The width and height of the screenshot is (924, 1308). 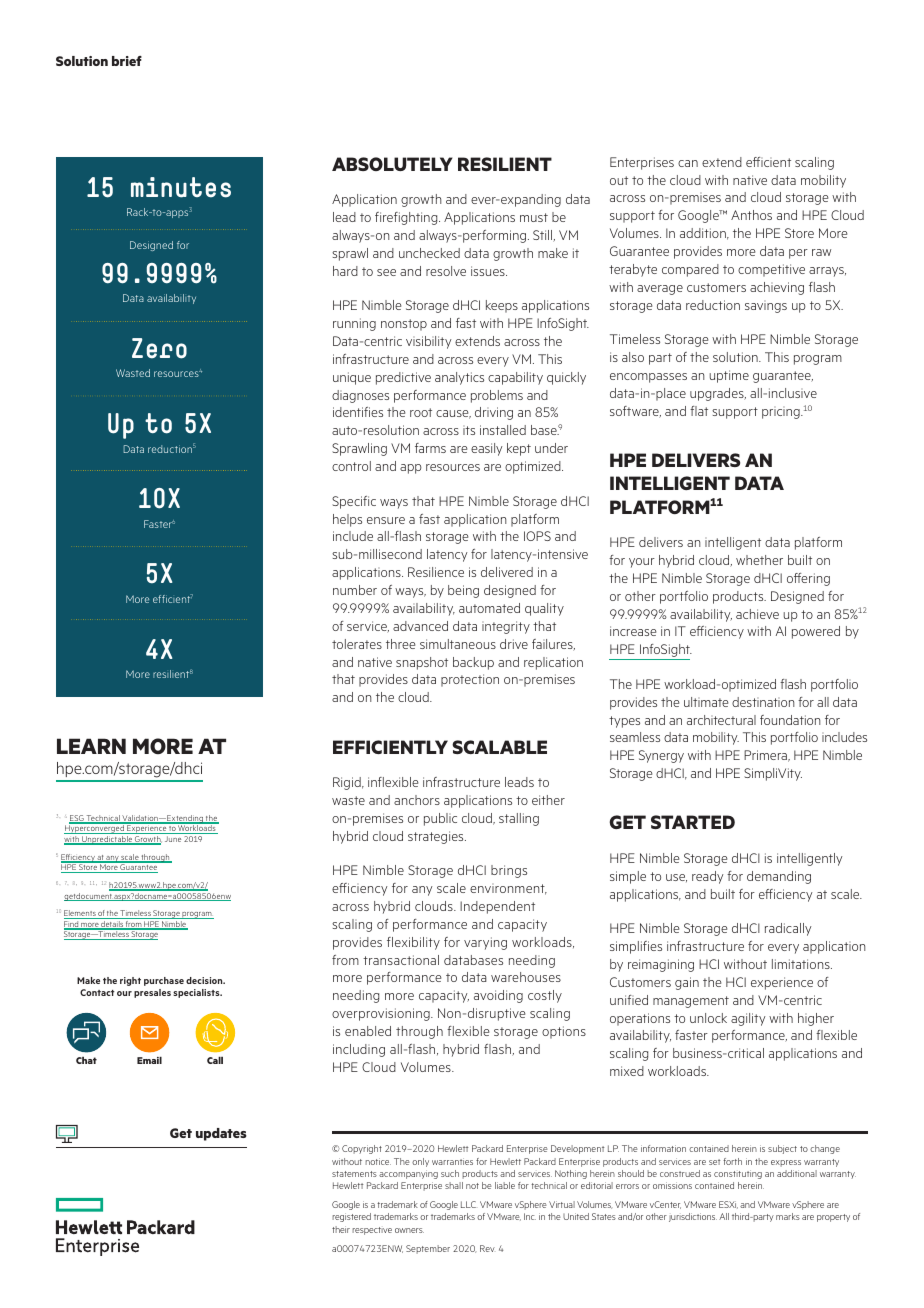 I want to click on ABSOLUTELY, so click(x=392, y=164).
